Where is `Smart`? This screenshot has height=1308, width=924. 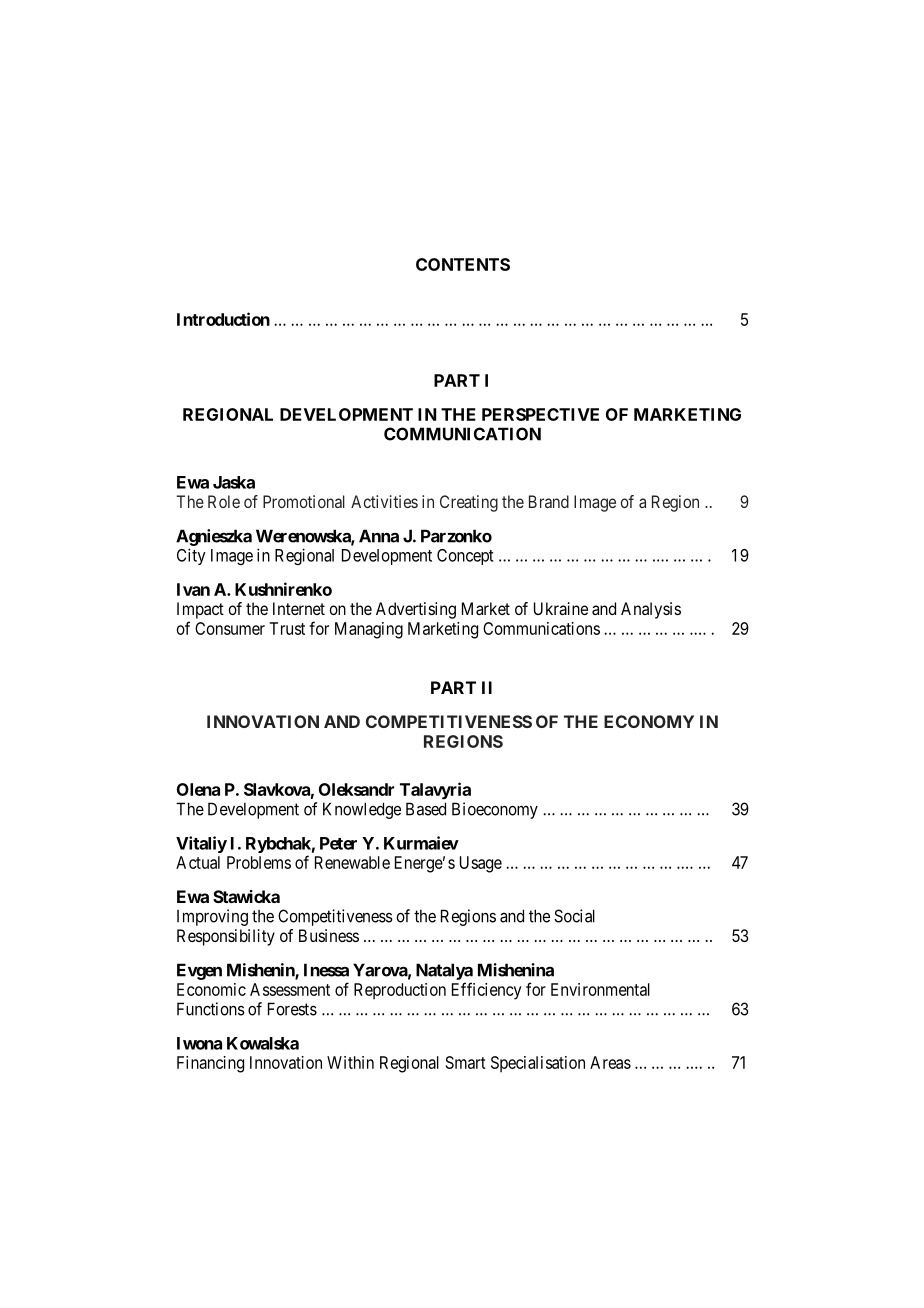 Smart is located at coordinates (466, 1062).
